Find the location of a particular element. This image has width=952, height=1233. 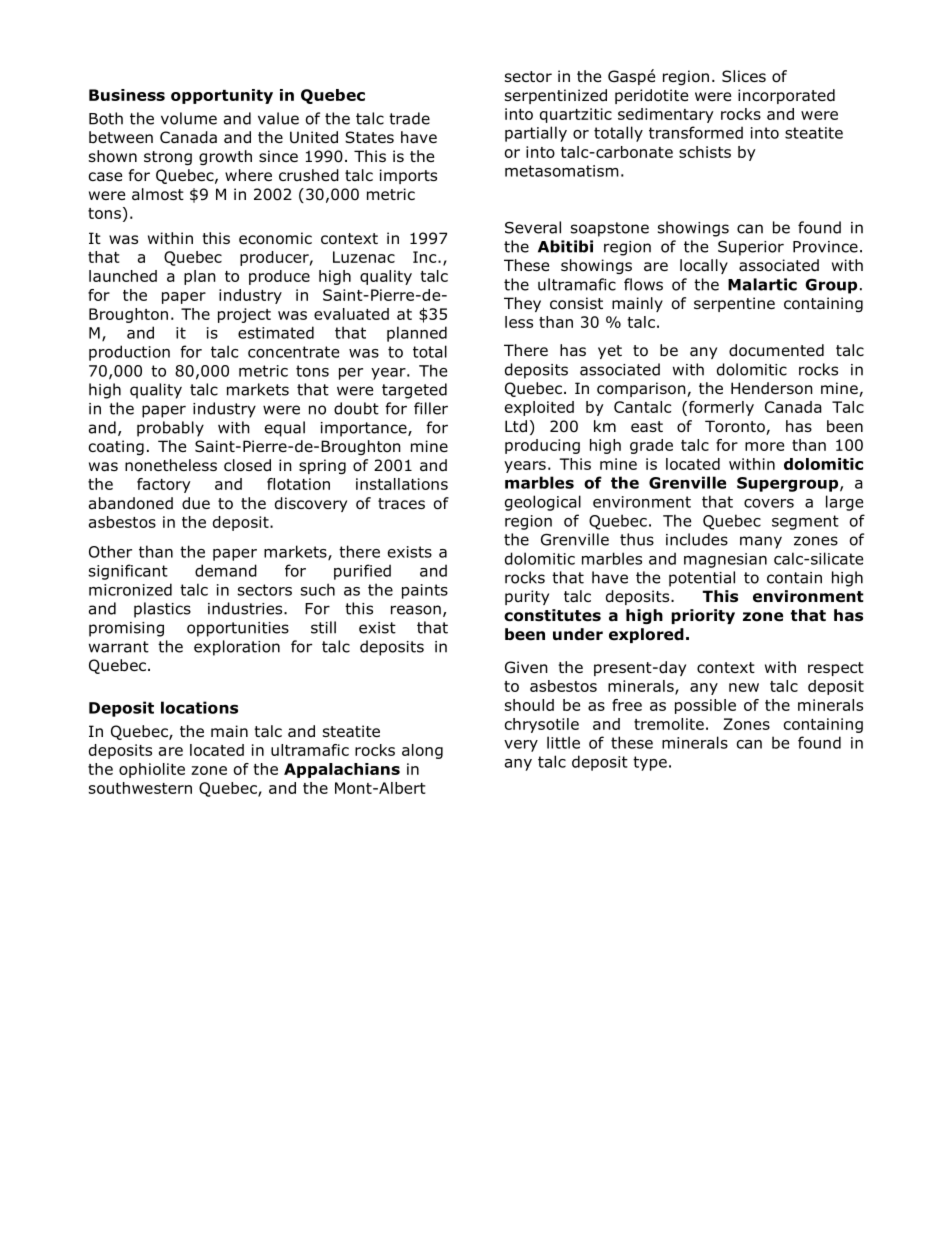

opportunity is located at coordinates (222, 96).
